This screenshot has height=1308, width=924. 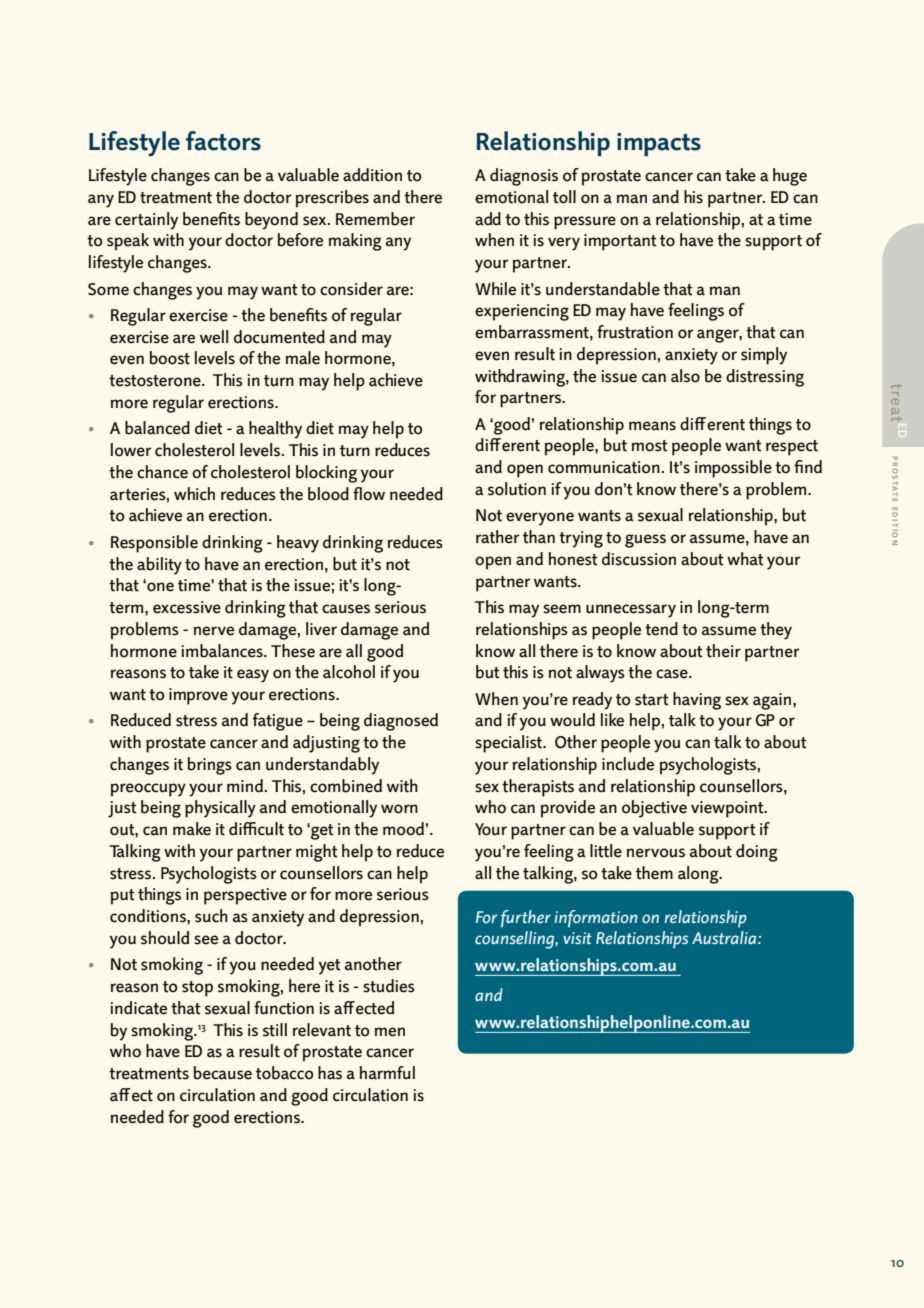 What do you see at coordinates (223, 1073) in the screenshot?
I see `because` at bounding box center [223, 1073].
